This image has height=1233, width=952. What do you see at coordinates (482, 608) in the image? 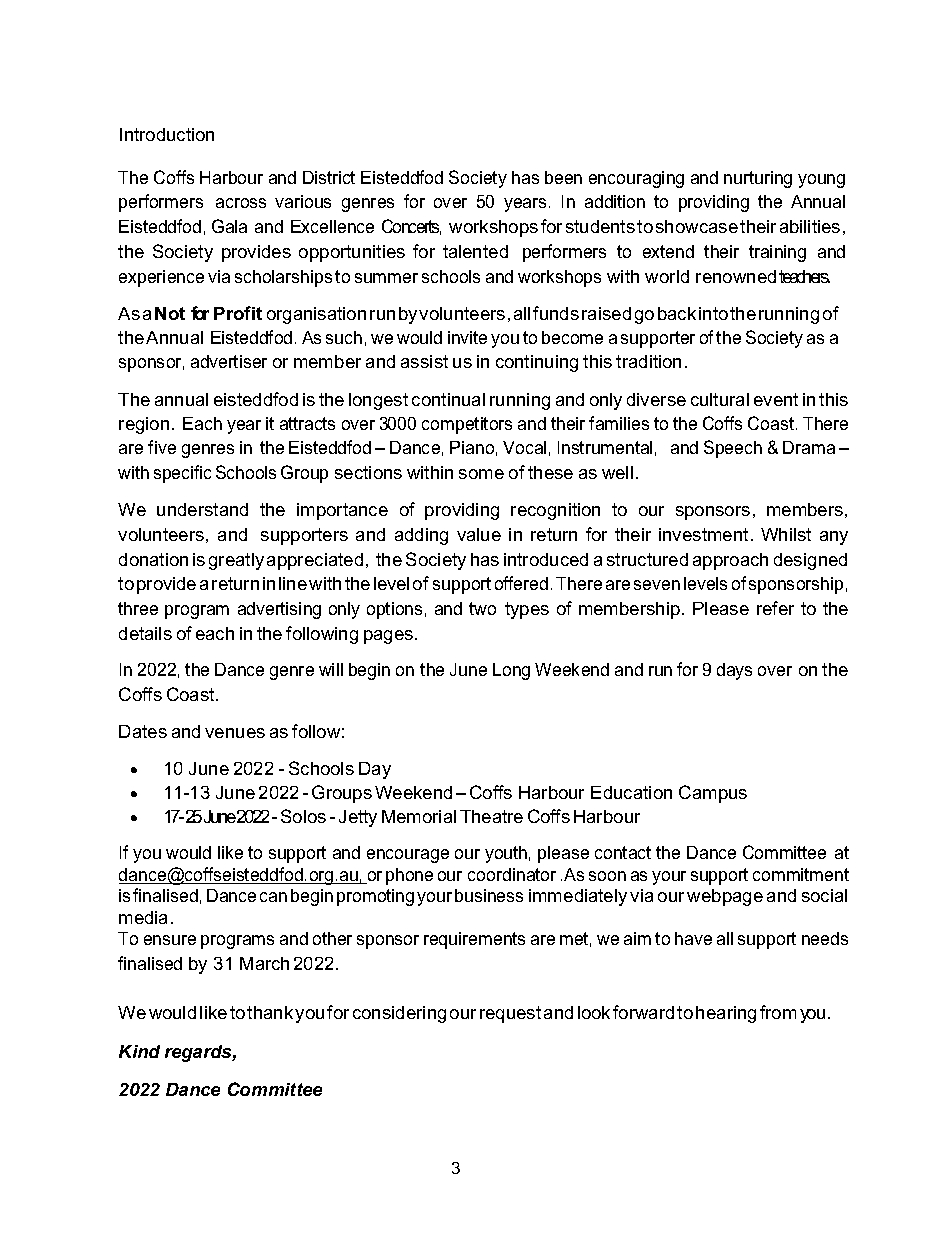
I see `two` at bounding box center [482, 608].
